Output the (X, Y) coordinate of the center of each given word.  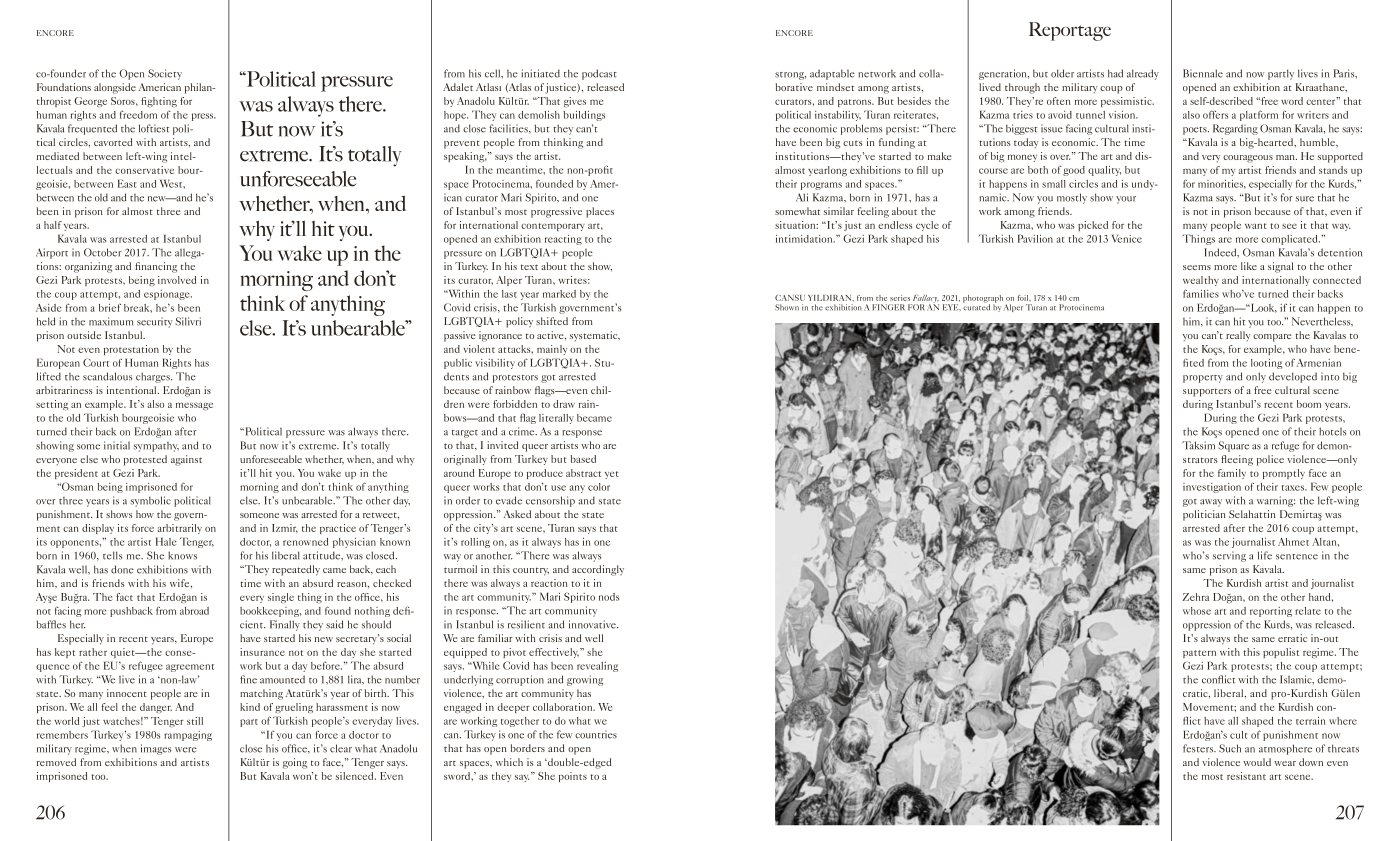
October (103, 252)
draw (564, 404)
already (1143, 74)
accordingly (598, 570)
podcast (599, 74)
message (194, 406)
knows (182, 555)
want (1256, 226)
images (156, 749)
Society (165, 74)
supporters (1207, 392)
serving (1229, 556)
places (600, 212)
